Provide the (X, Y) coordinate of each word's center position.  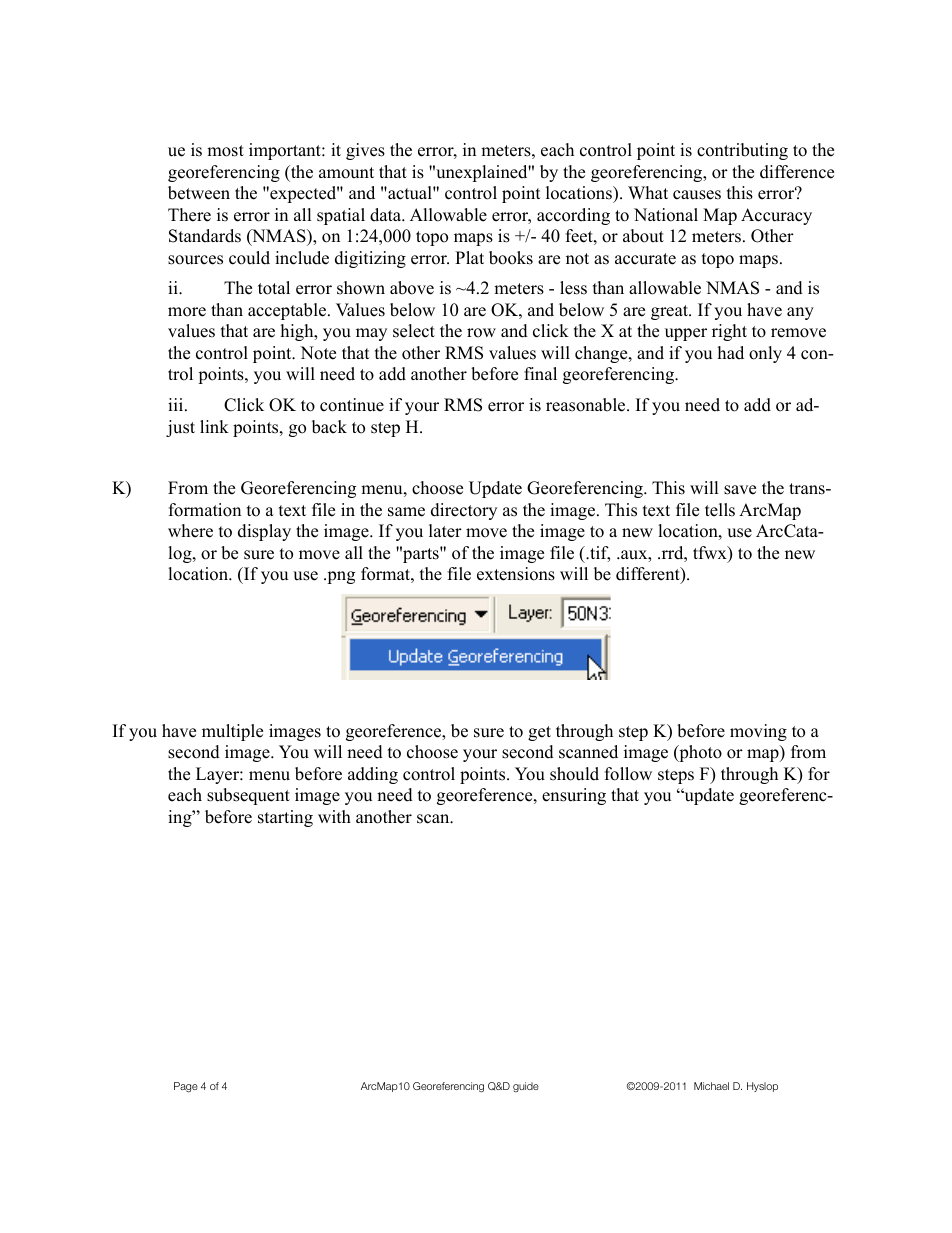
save (740, 490)
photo (699, 753)
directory (464, 511)
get (539, 733)
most (225, 151)
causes (697, 195)
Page (186, 1087)
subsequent (248, 796)
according (573, 216)
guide (526, 1087)
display (264, 532)
